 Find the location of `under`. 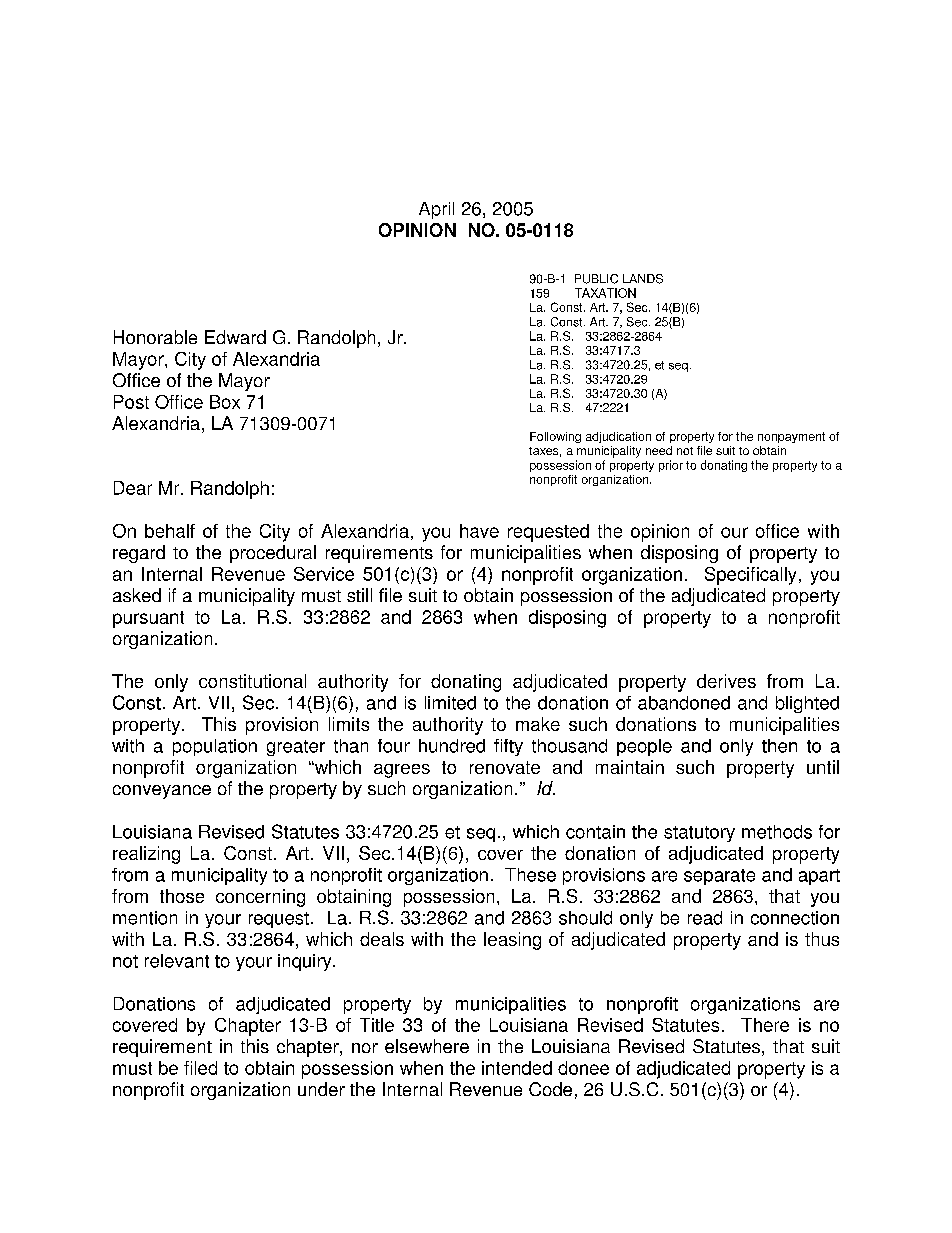

under is located at coordinates (321, 1089).
